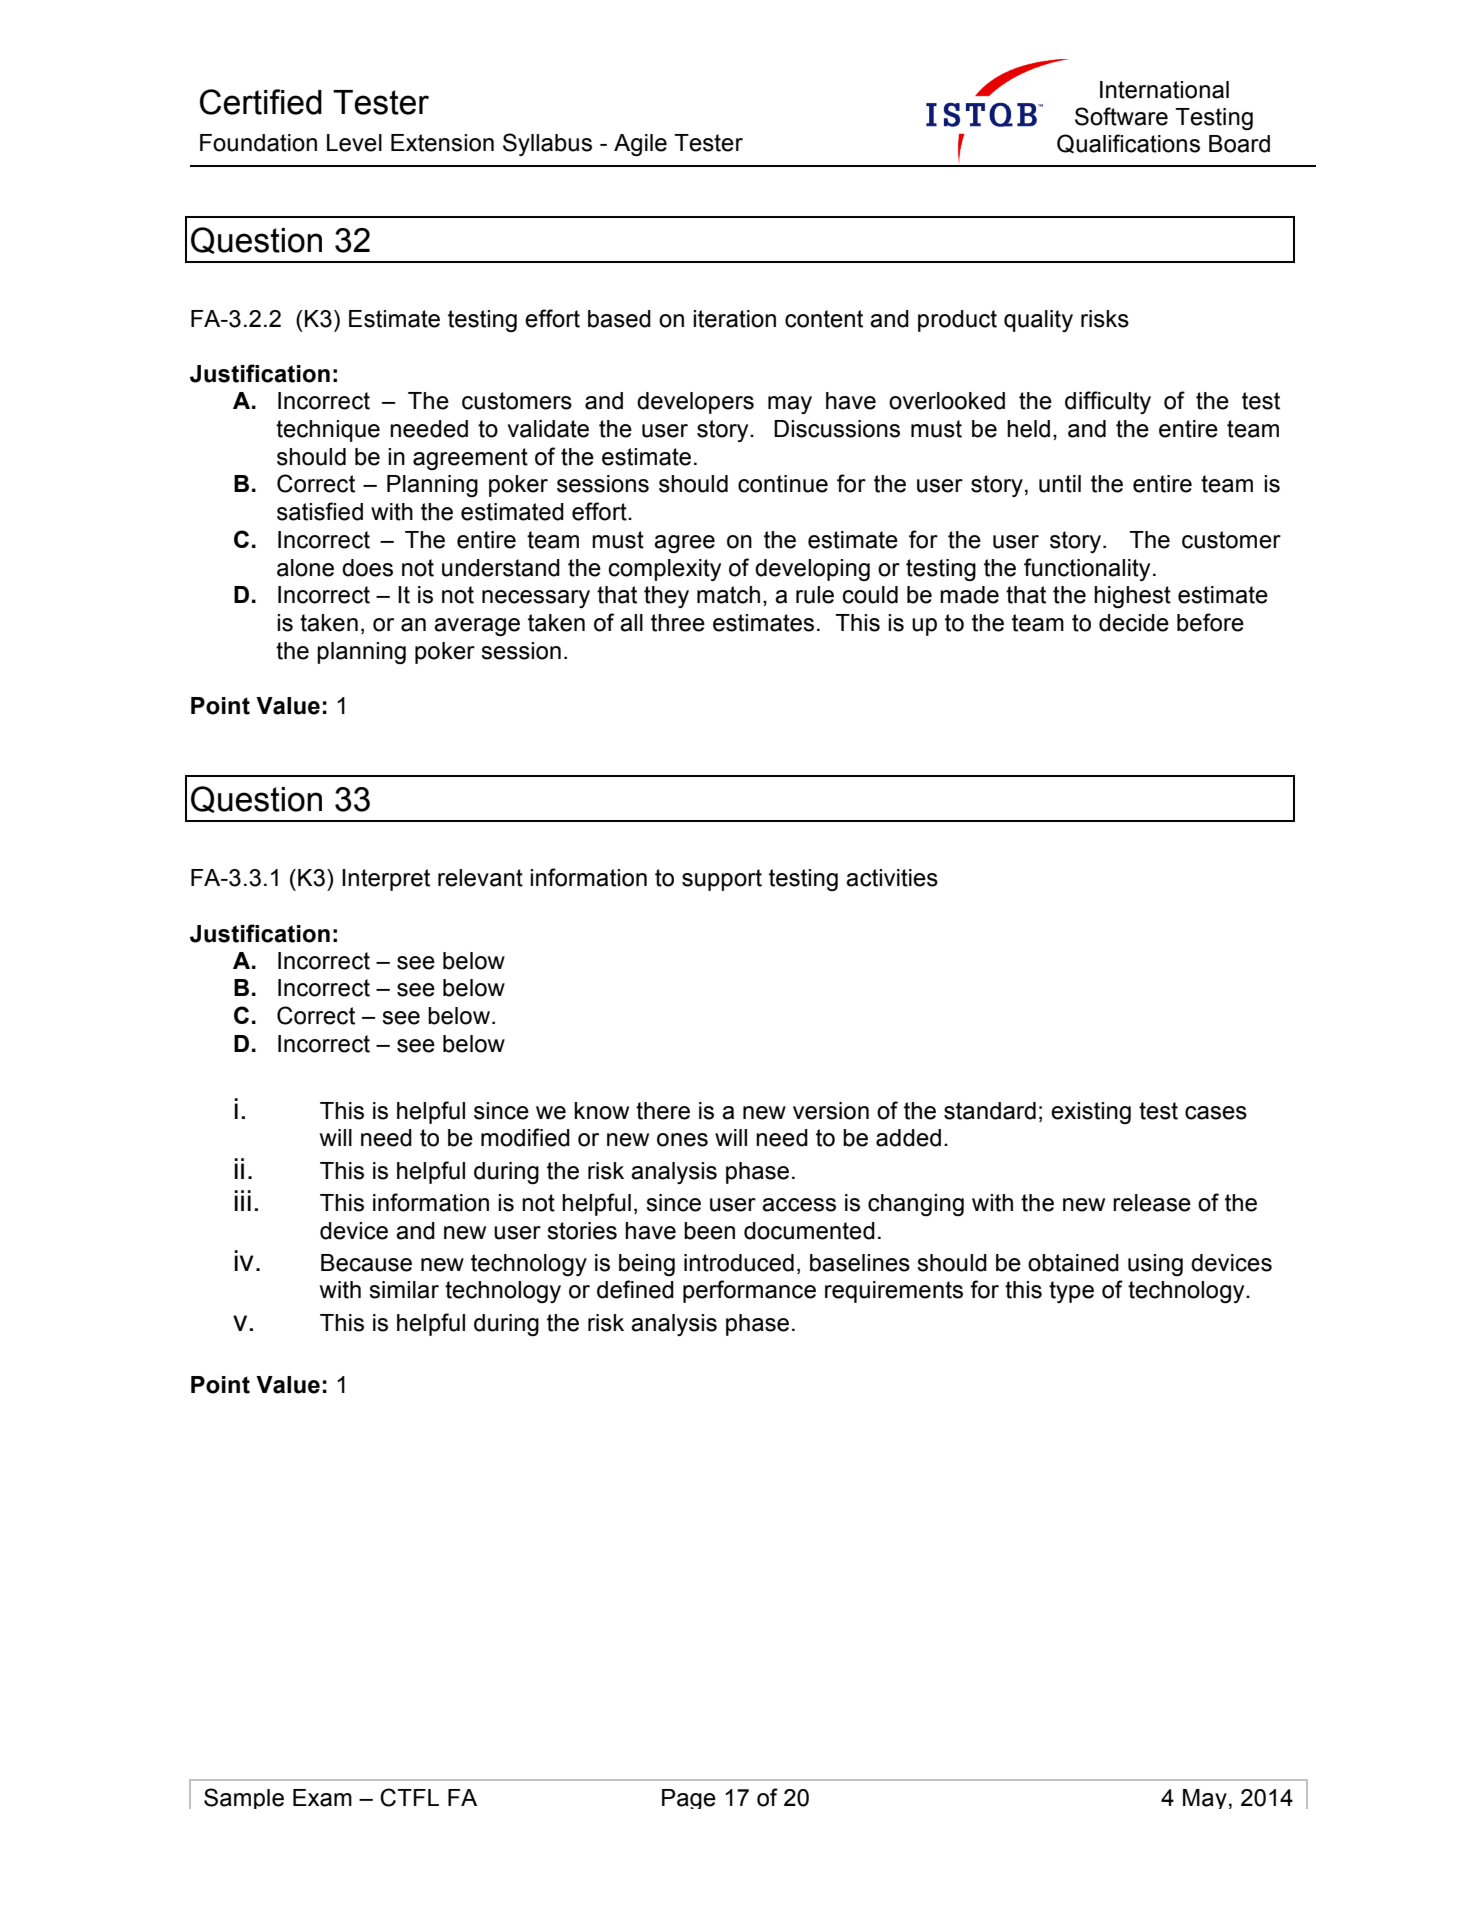  What do you see at coordinates (354, 143) in the image?
I see `Level` at bounding box center [354, 143].
